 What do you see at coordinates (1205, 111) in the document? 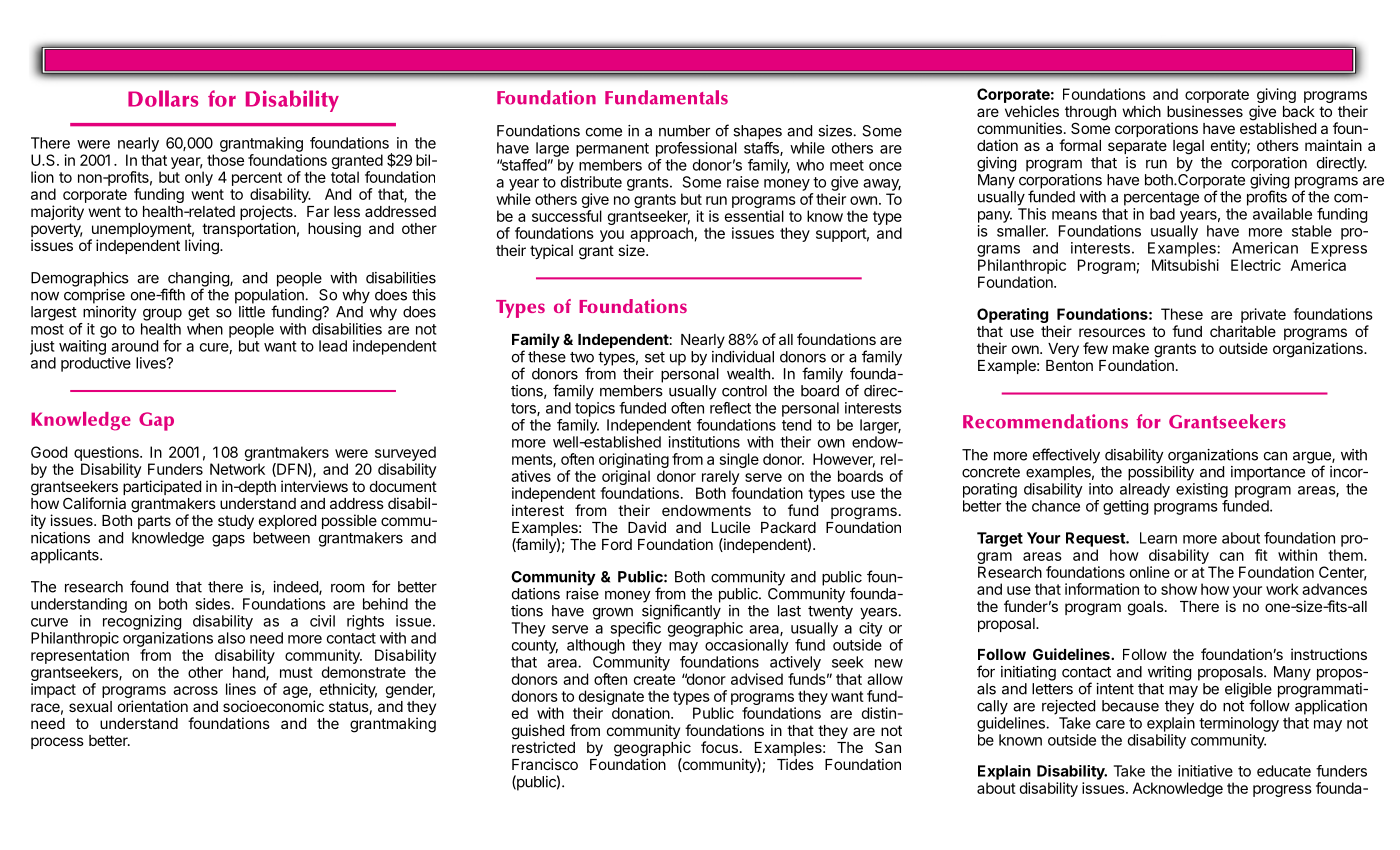
I see `businesses` at bounding box center [1205, 111].
